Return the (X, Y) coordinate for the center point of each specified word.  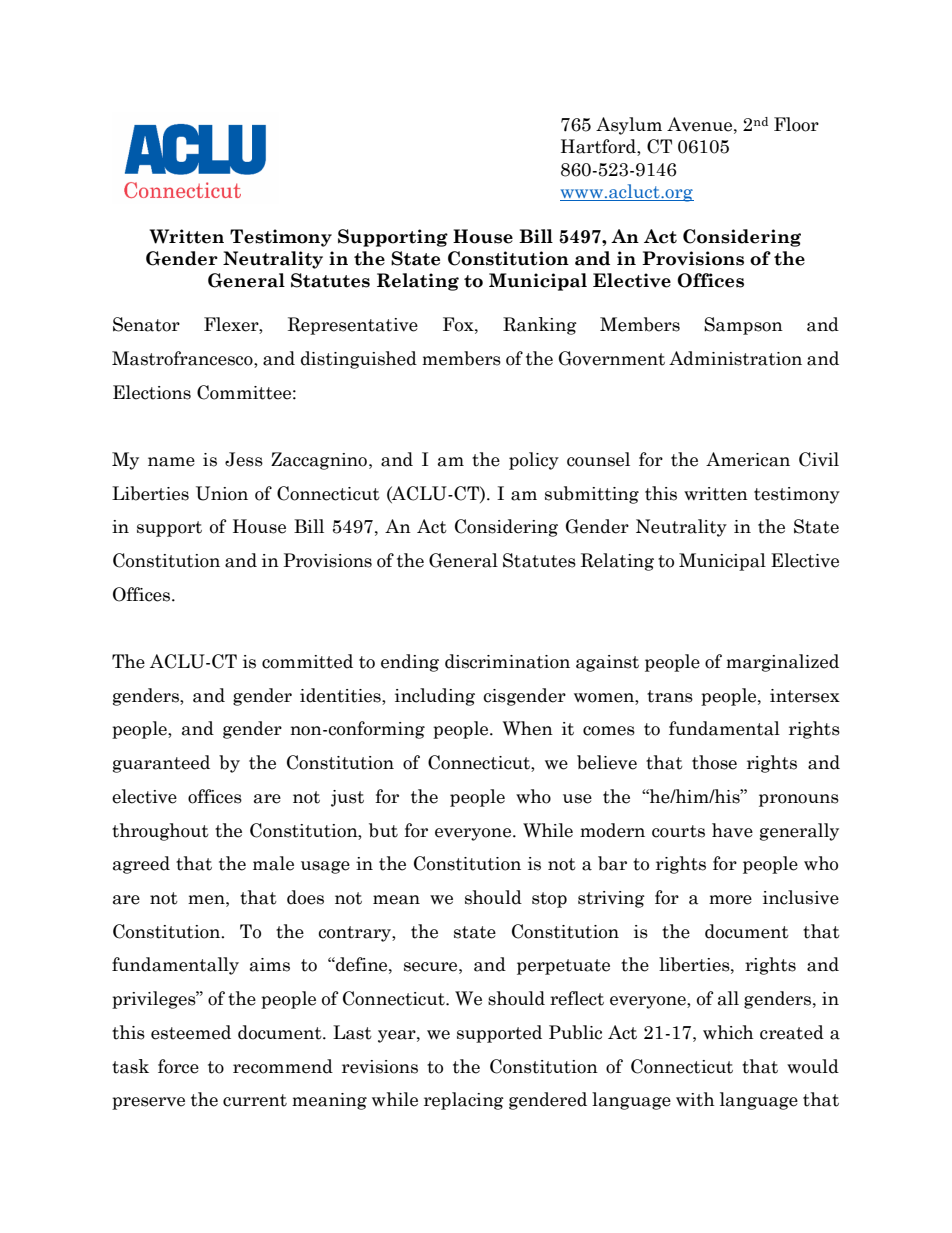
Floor (796, 124)
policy (534, 461)
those (714, 762)
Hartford (599, 147)
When (528, 728)
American (748, 459)
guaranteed (161, 764)
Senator (146, 324)
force (178, 1066)
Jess (244, 459)
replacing (464, 1101)
